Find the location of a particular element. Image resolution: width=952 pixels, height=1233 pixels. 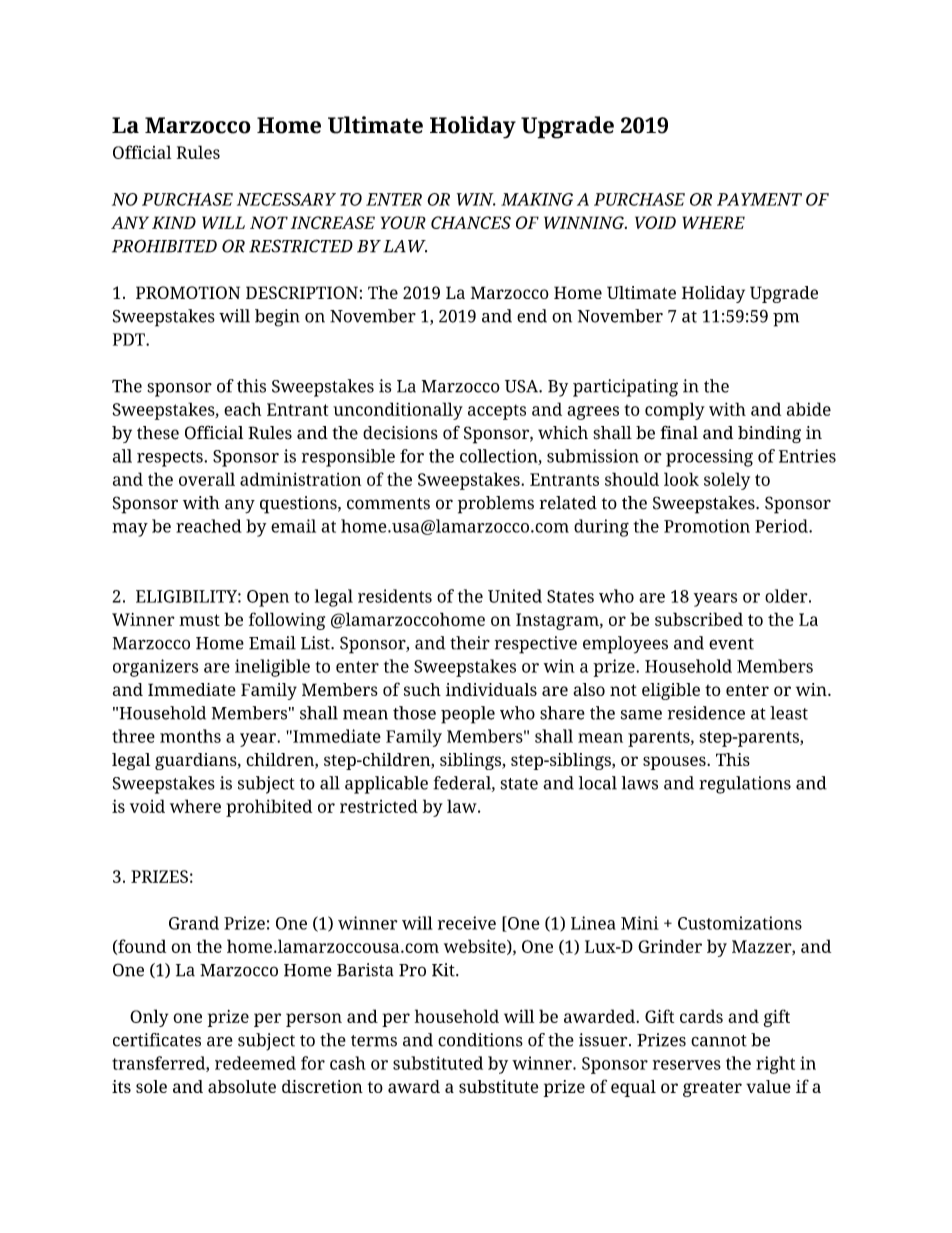

redeemed is located at coordinates (255, 1063).
